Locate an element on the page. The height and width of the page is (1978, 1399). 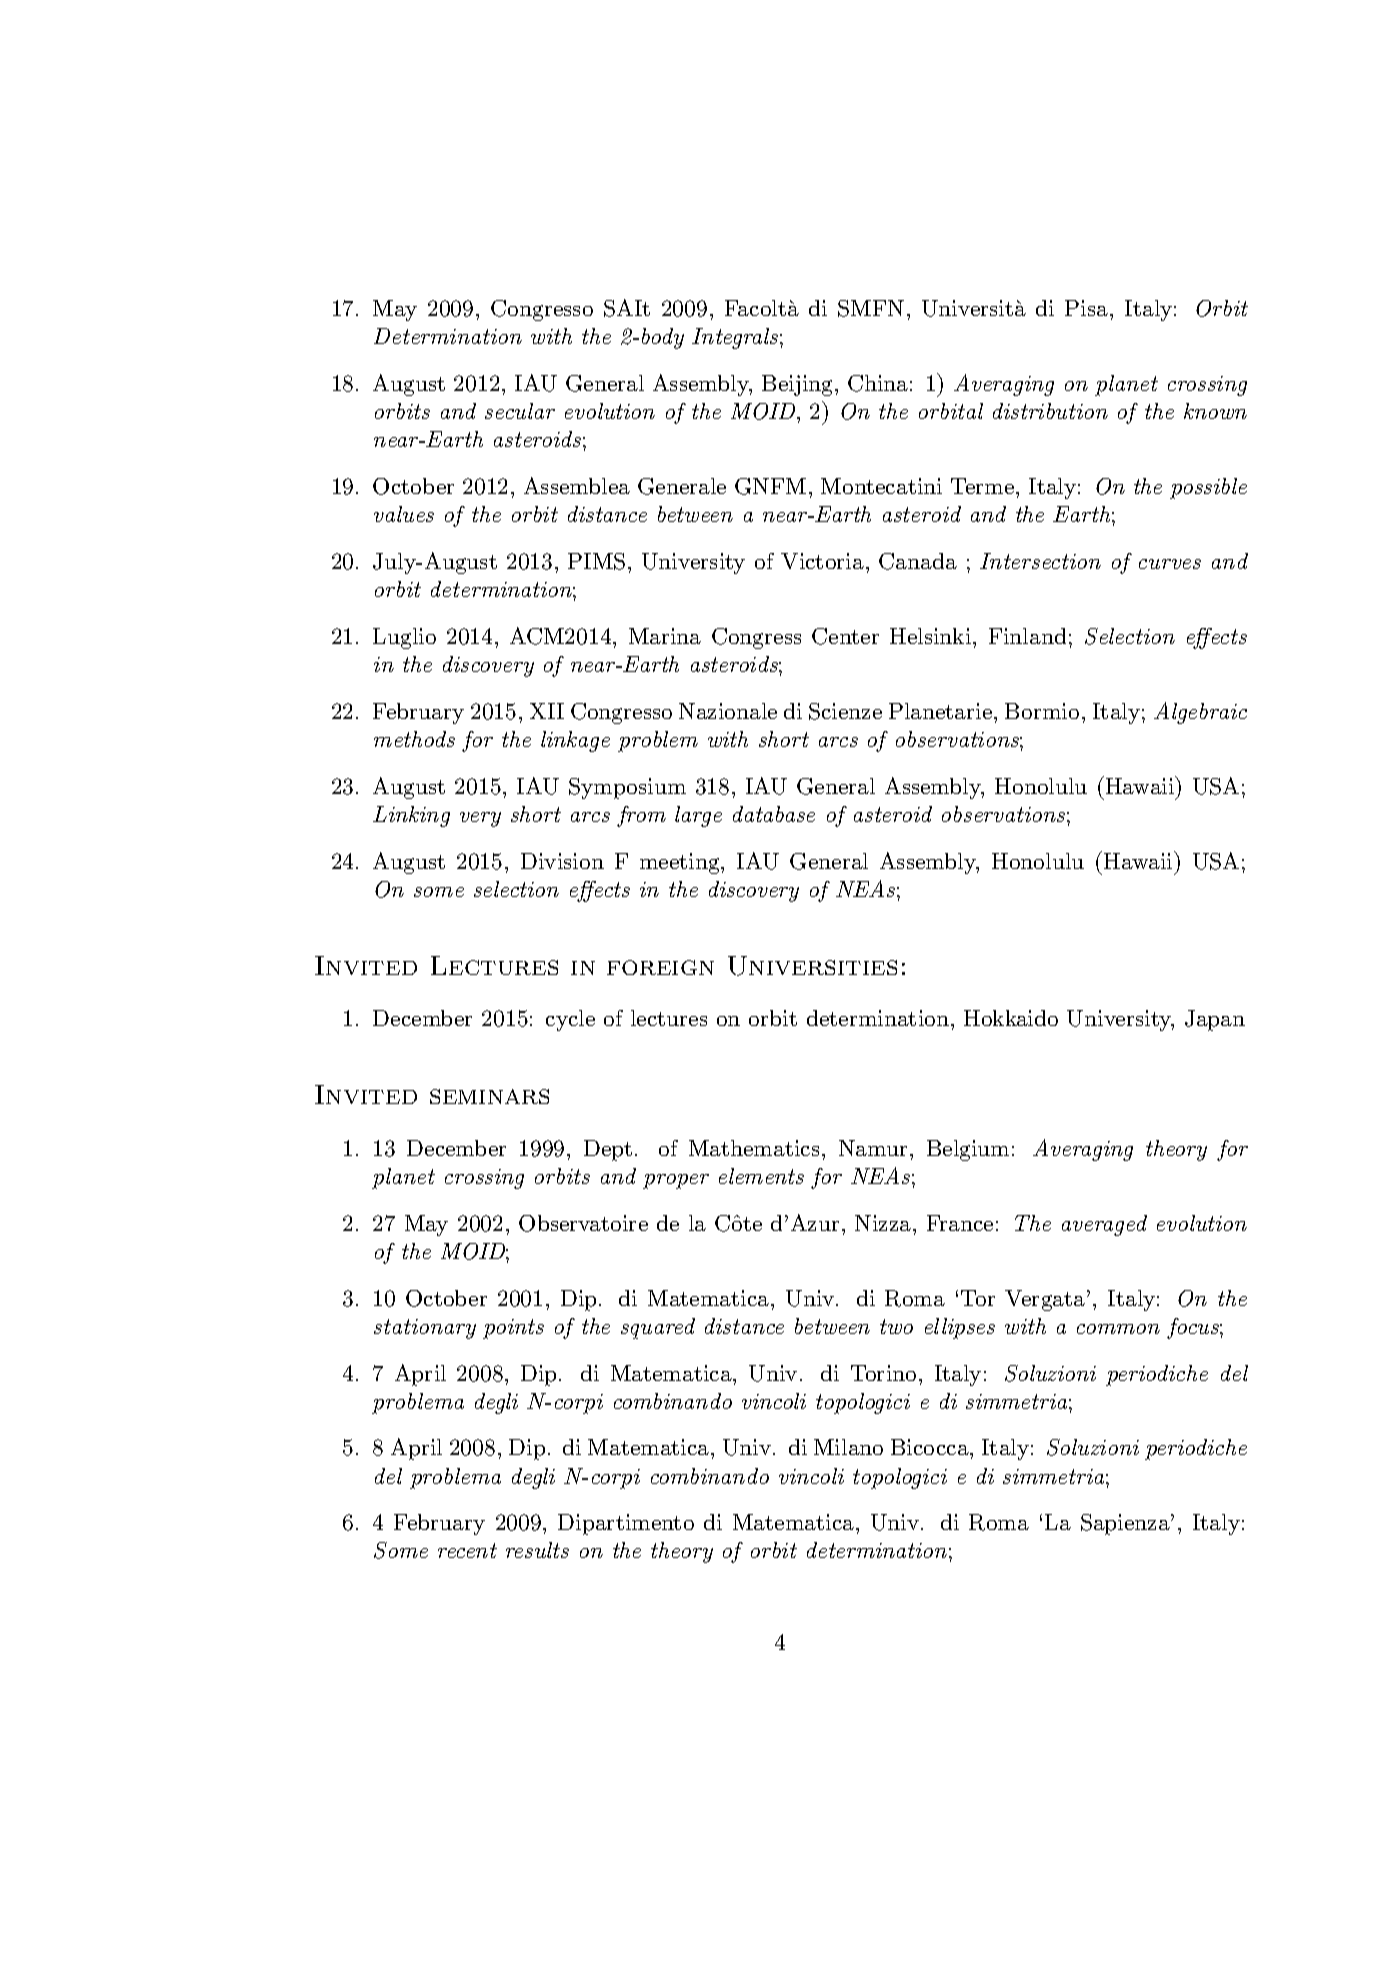
secular is located at coordinates (520, 411).
